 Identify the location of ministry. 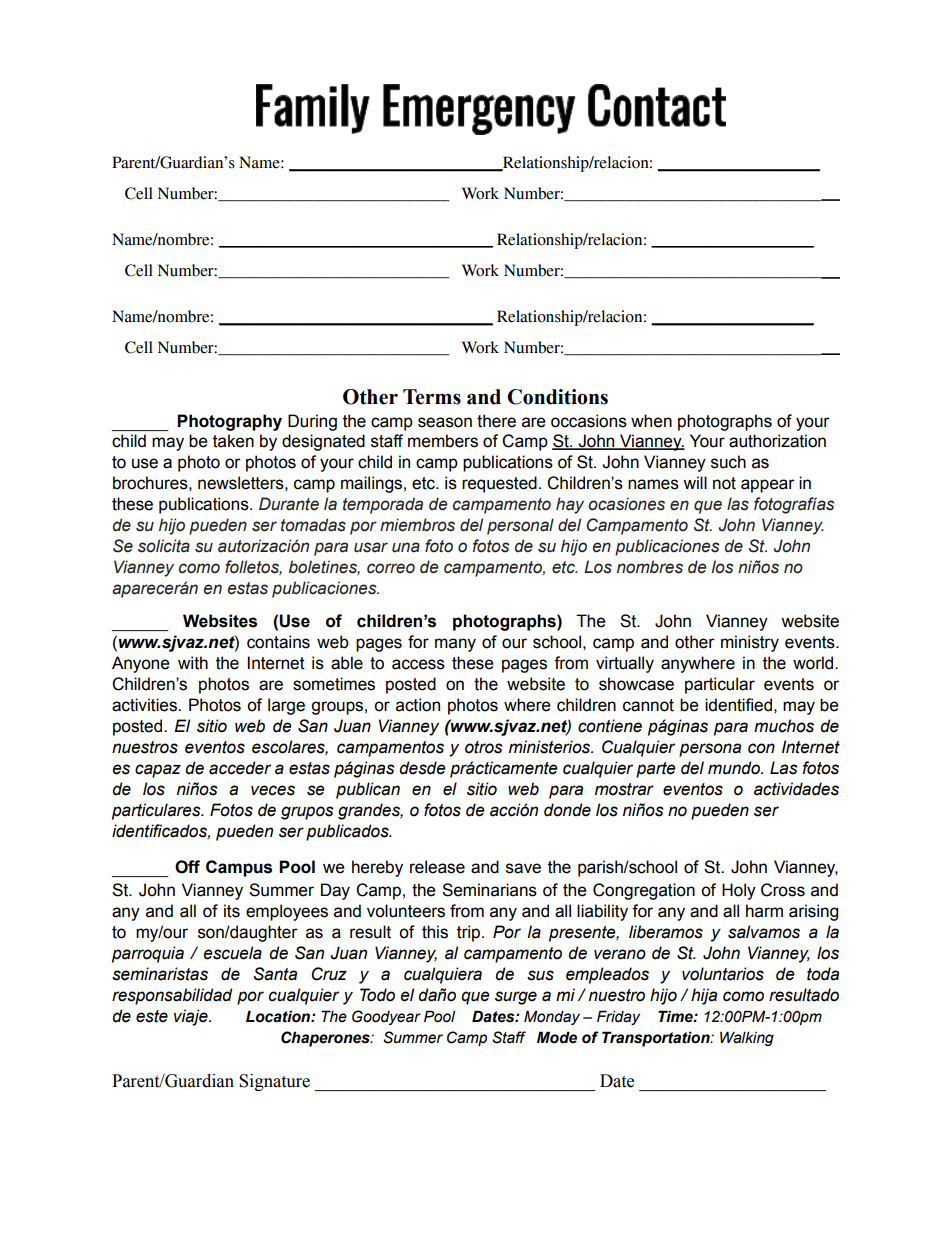
(750, 643).
